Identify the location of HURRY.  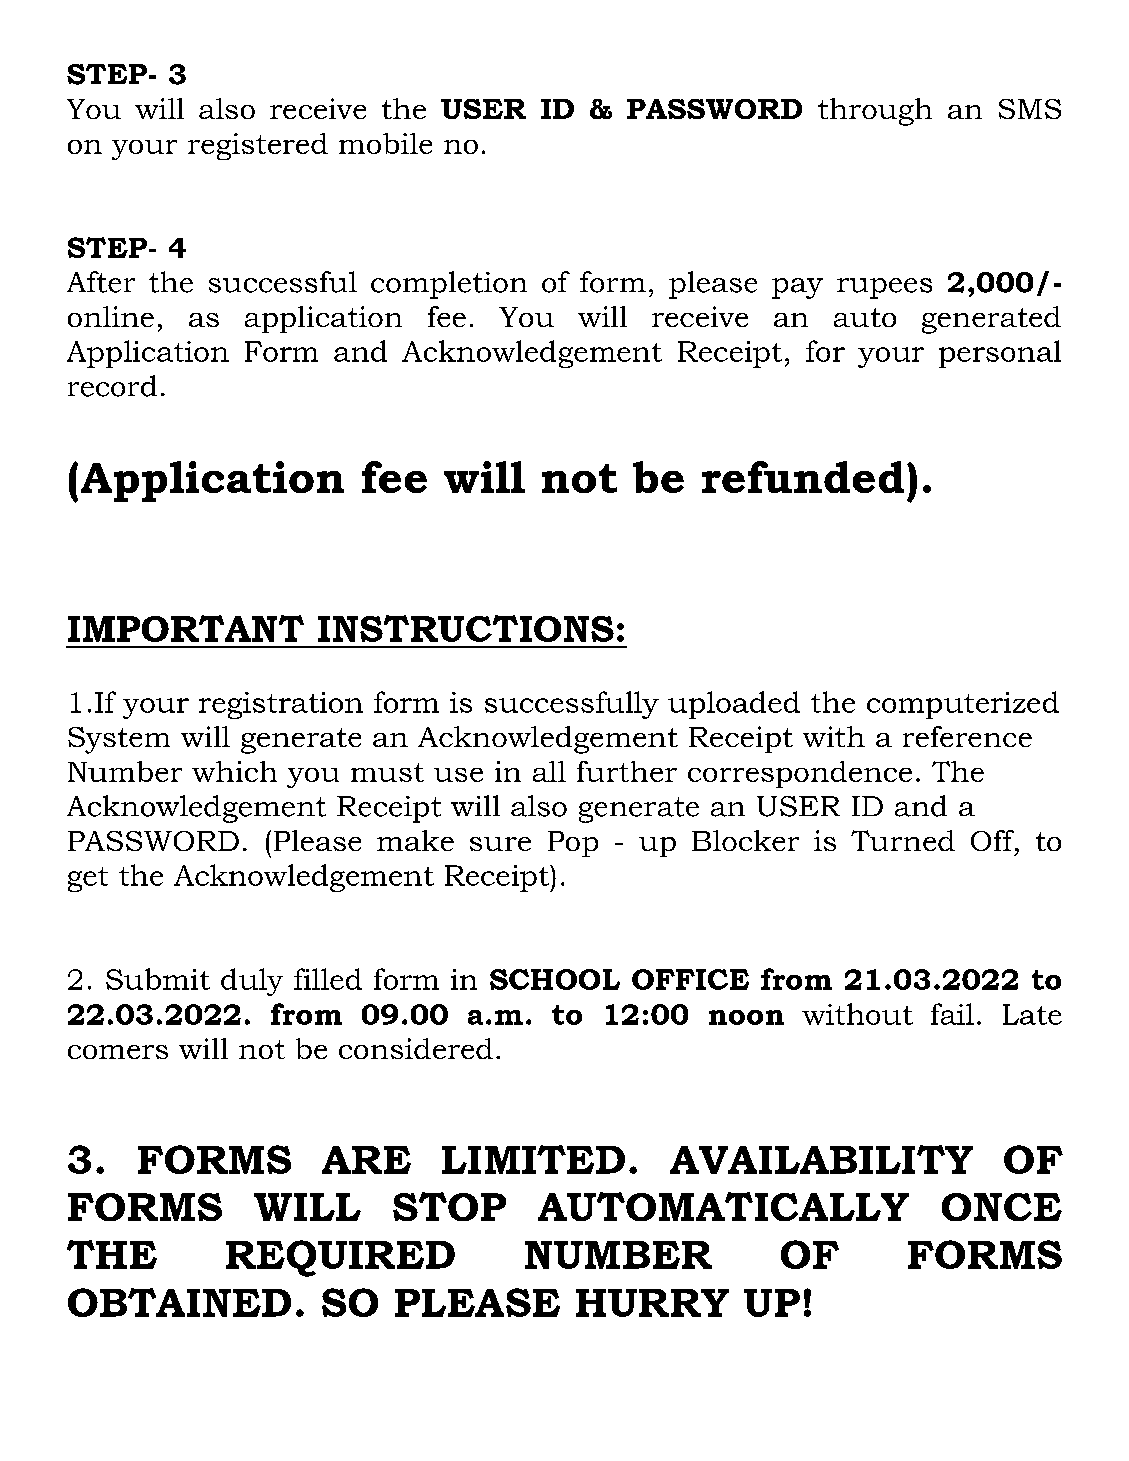
(652, 1303).
